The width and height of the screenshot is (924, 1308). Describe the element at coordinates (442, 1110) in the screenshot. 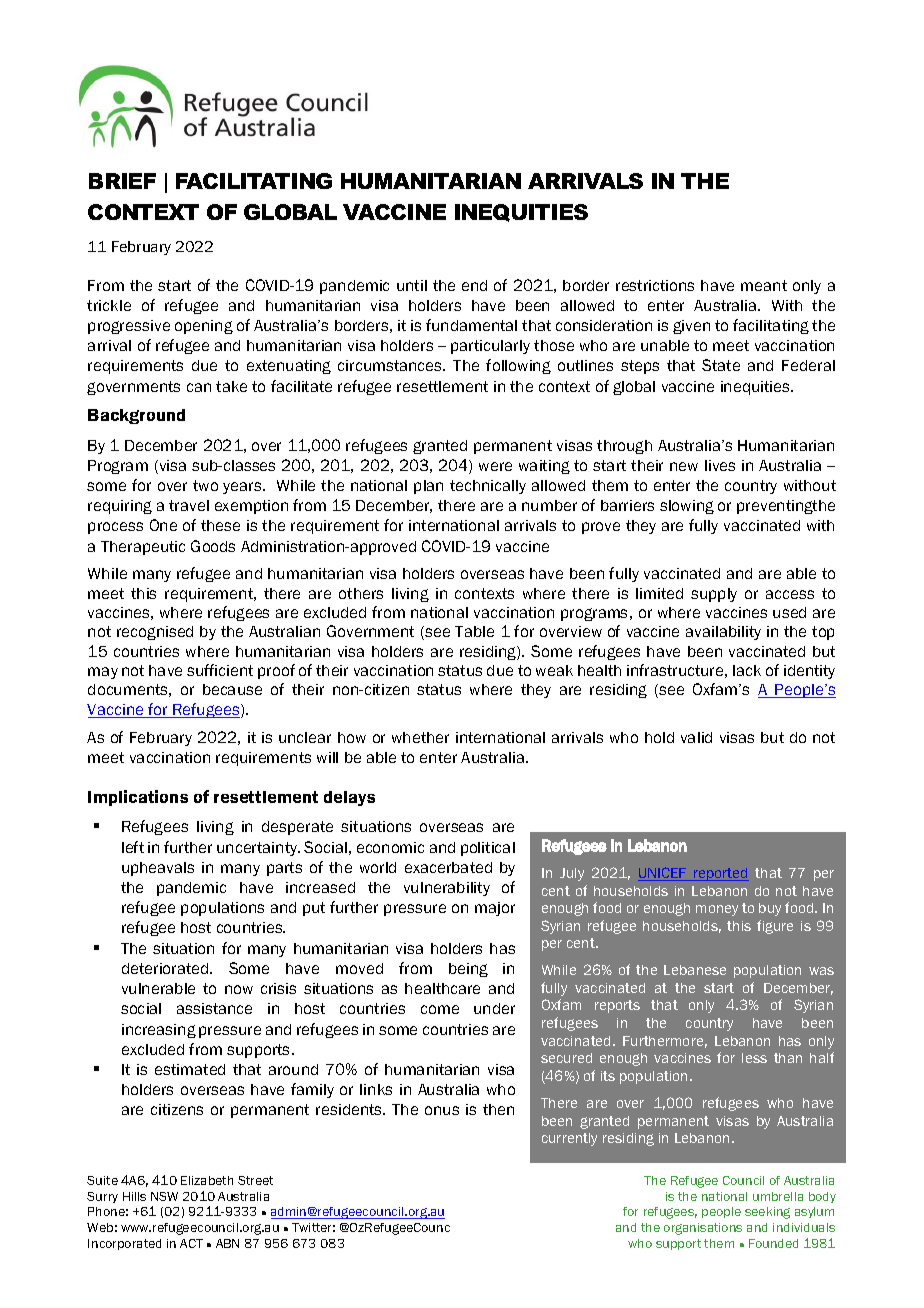

I see `onus` at that location.
